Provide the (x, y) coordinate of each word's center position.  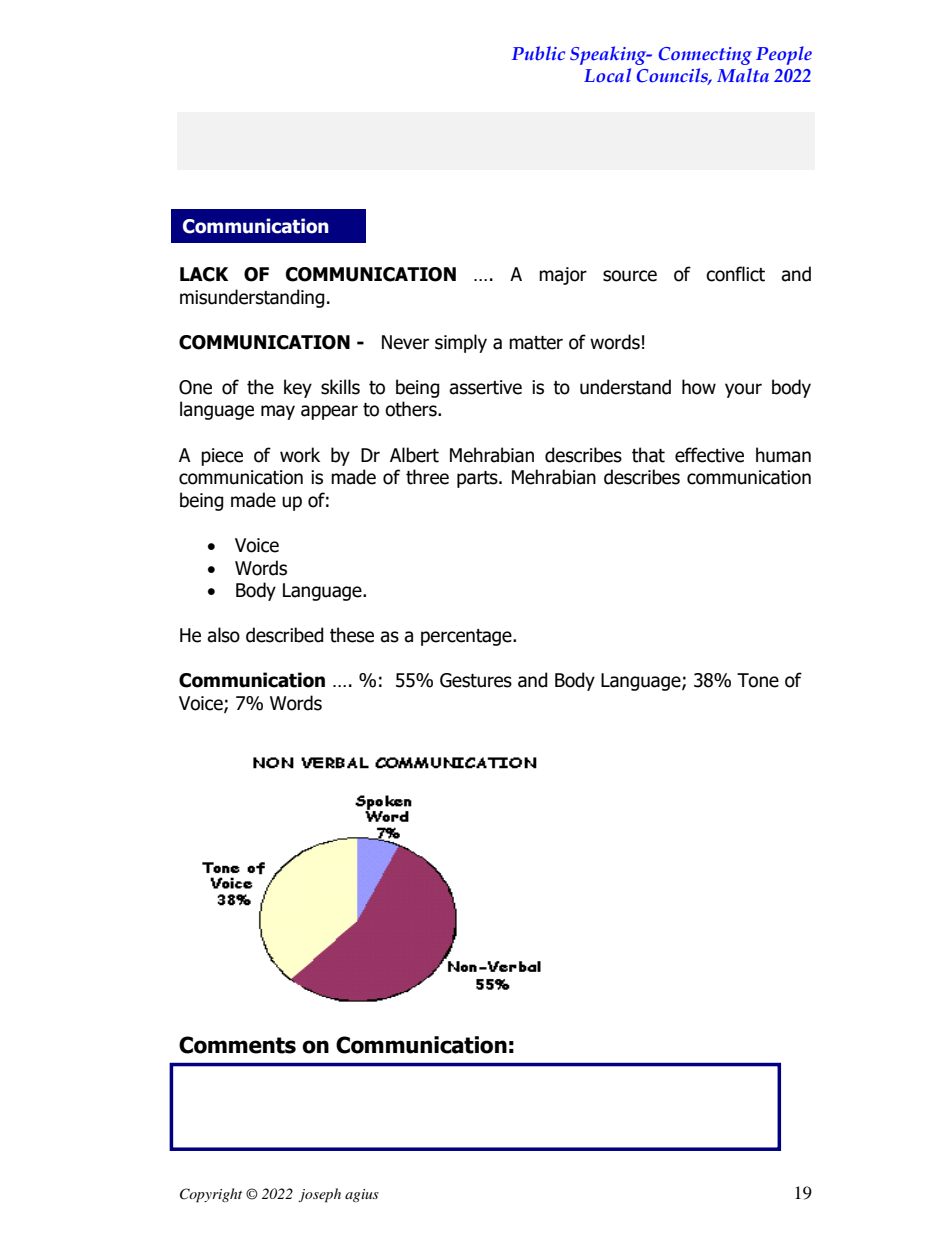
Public (538, 53)
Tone (758, 680)
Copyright (211, 1195)
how (699, 387)
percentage (467, 637)
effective (709, 455)
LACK (204, 274)
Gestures (476, 680)
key (298, 388)
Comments (237, 1045)
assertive (485, 387)
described (285, 635)
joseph (319, 1195)
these (352, 635)
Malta (743, 75)
